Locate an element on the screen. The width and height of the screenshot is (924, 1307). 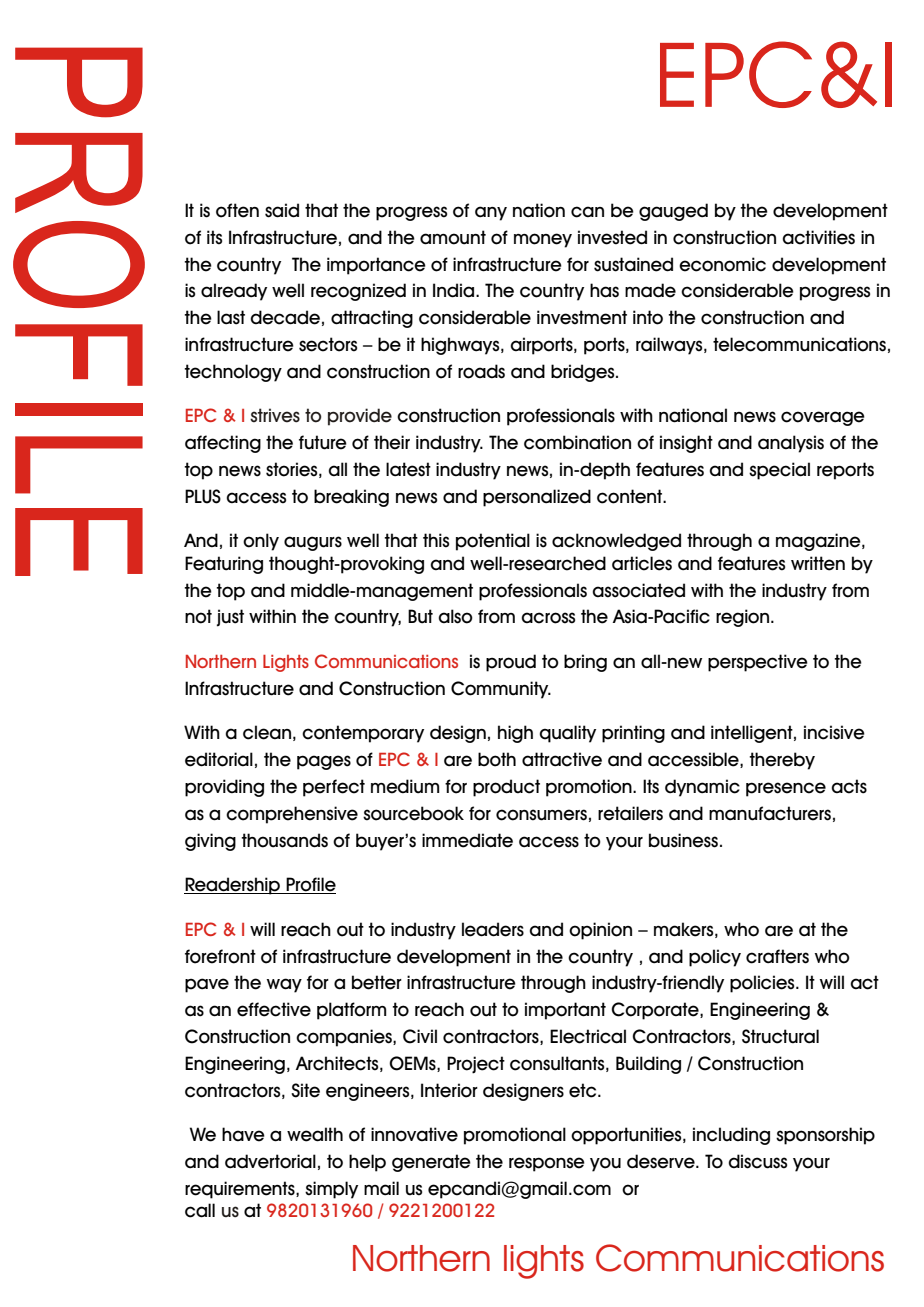
Community is located at coordinates (501, 690).
